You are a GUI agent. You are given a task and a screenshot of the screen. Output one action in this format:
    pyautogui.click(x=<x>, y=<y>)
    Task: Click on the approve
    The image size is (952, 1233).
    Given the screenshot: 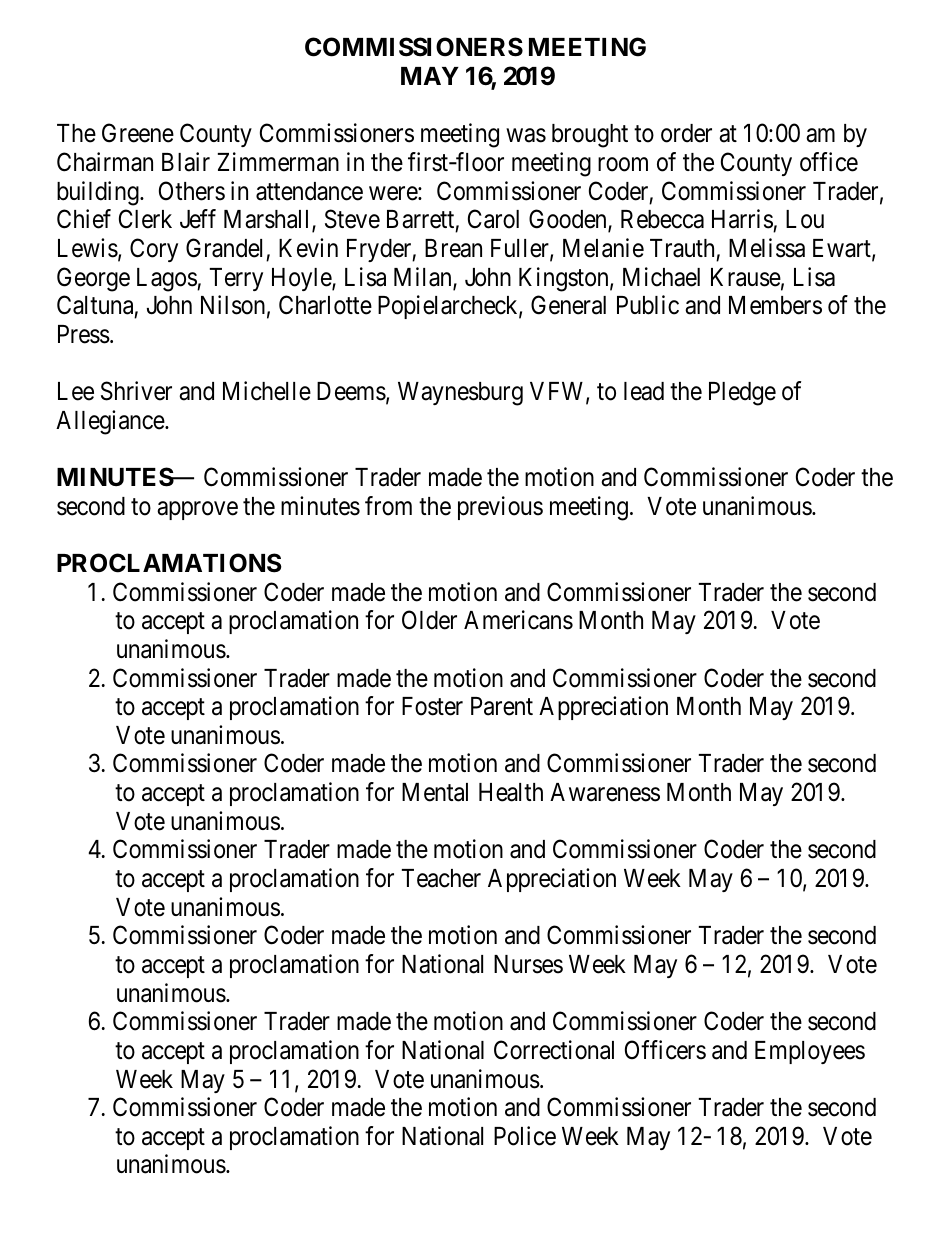 What is the action you would take?
    pyautogui.click(x=197, y=510)
